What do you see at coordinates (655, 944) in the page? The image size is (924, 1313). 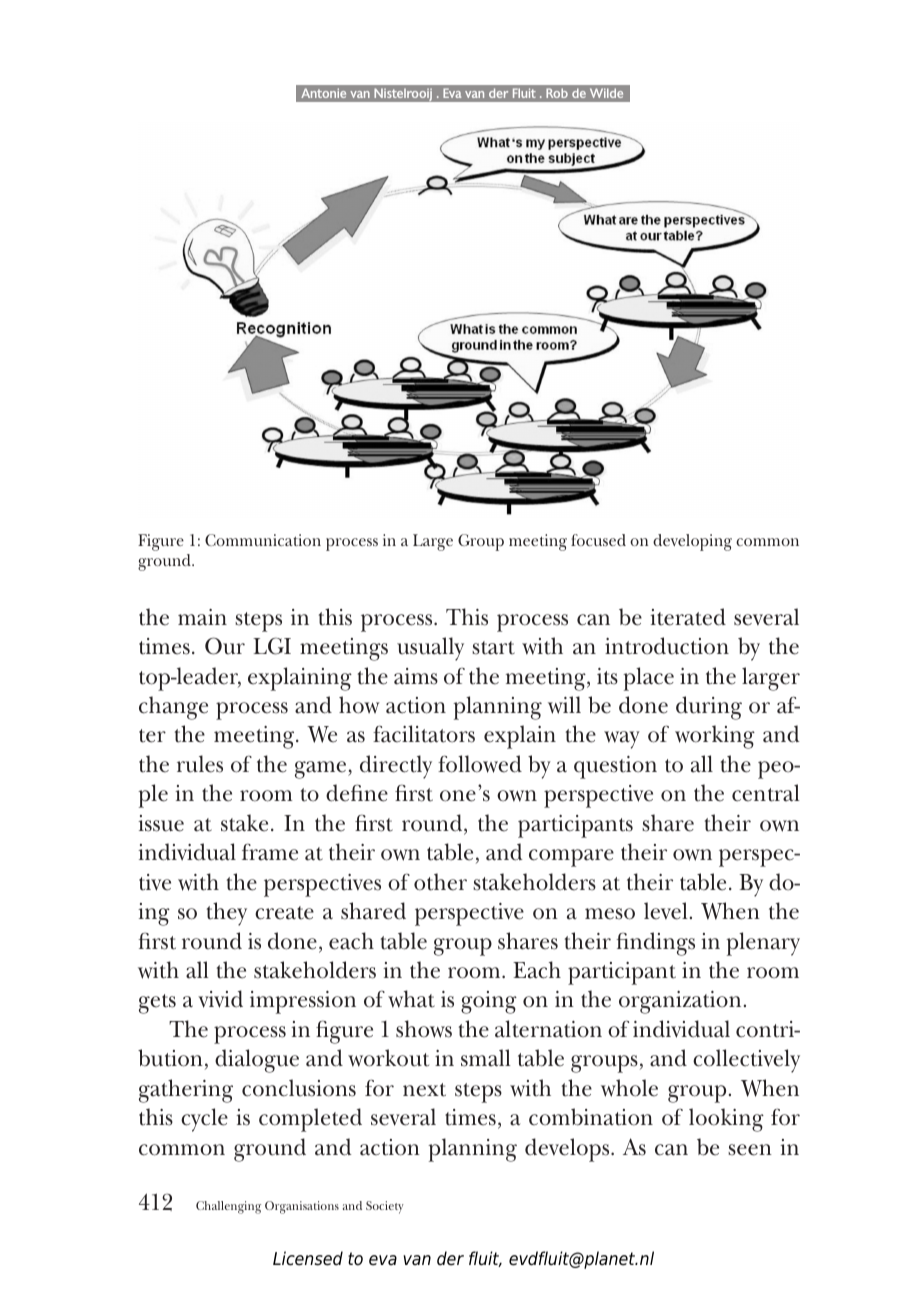 I see `findings` at bounding box center [655, 944].
